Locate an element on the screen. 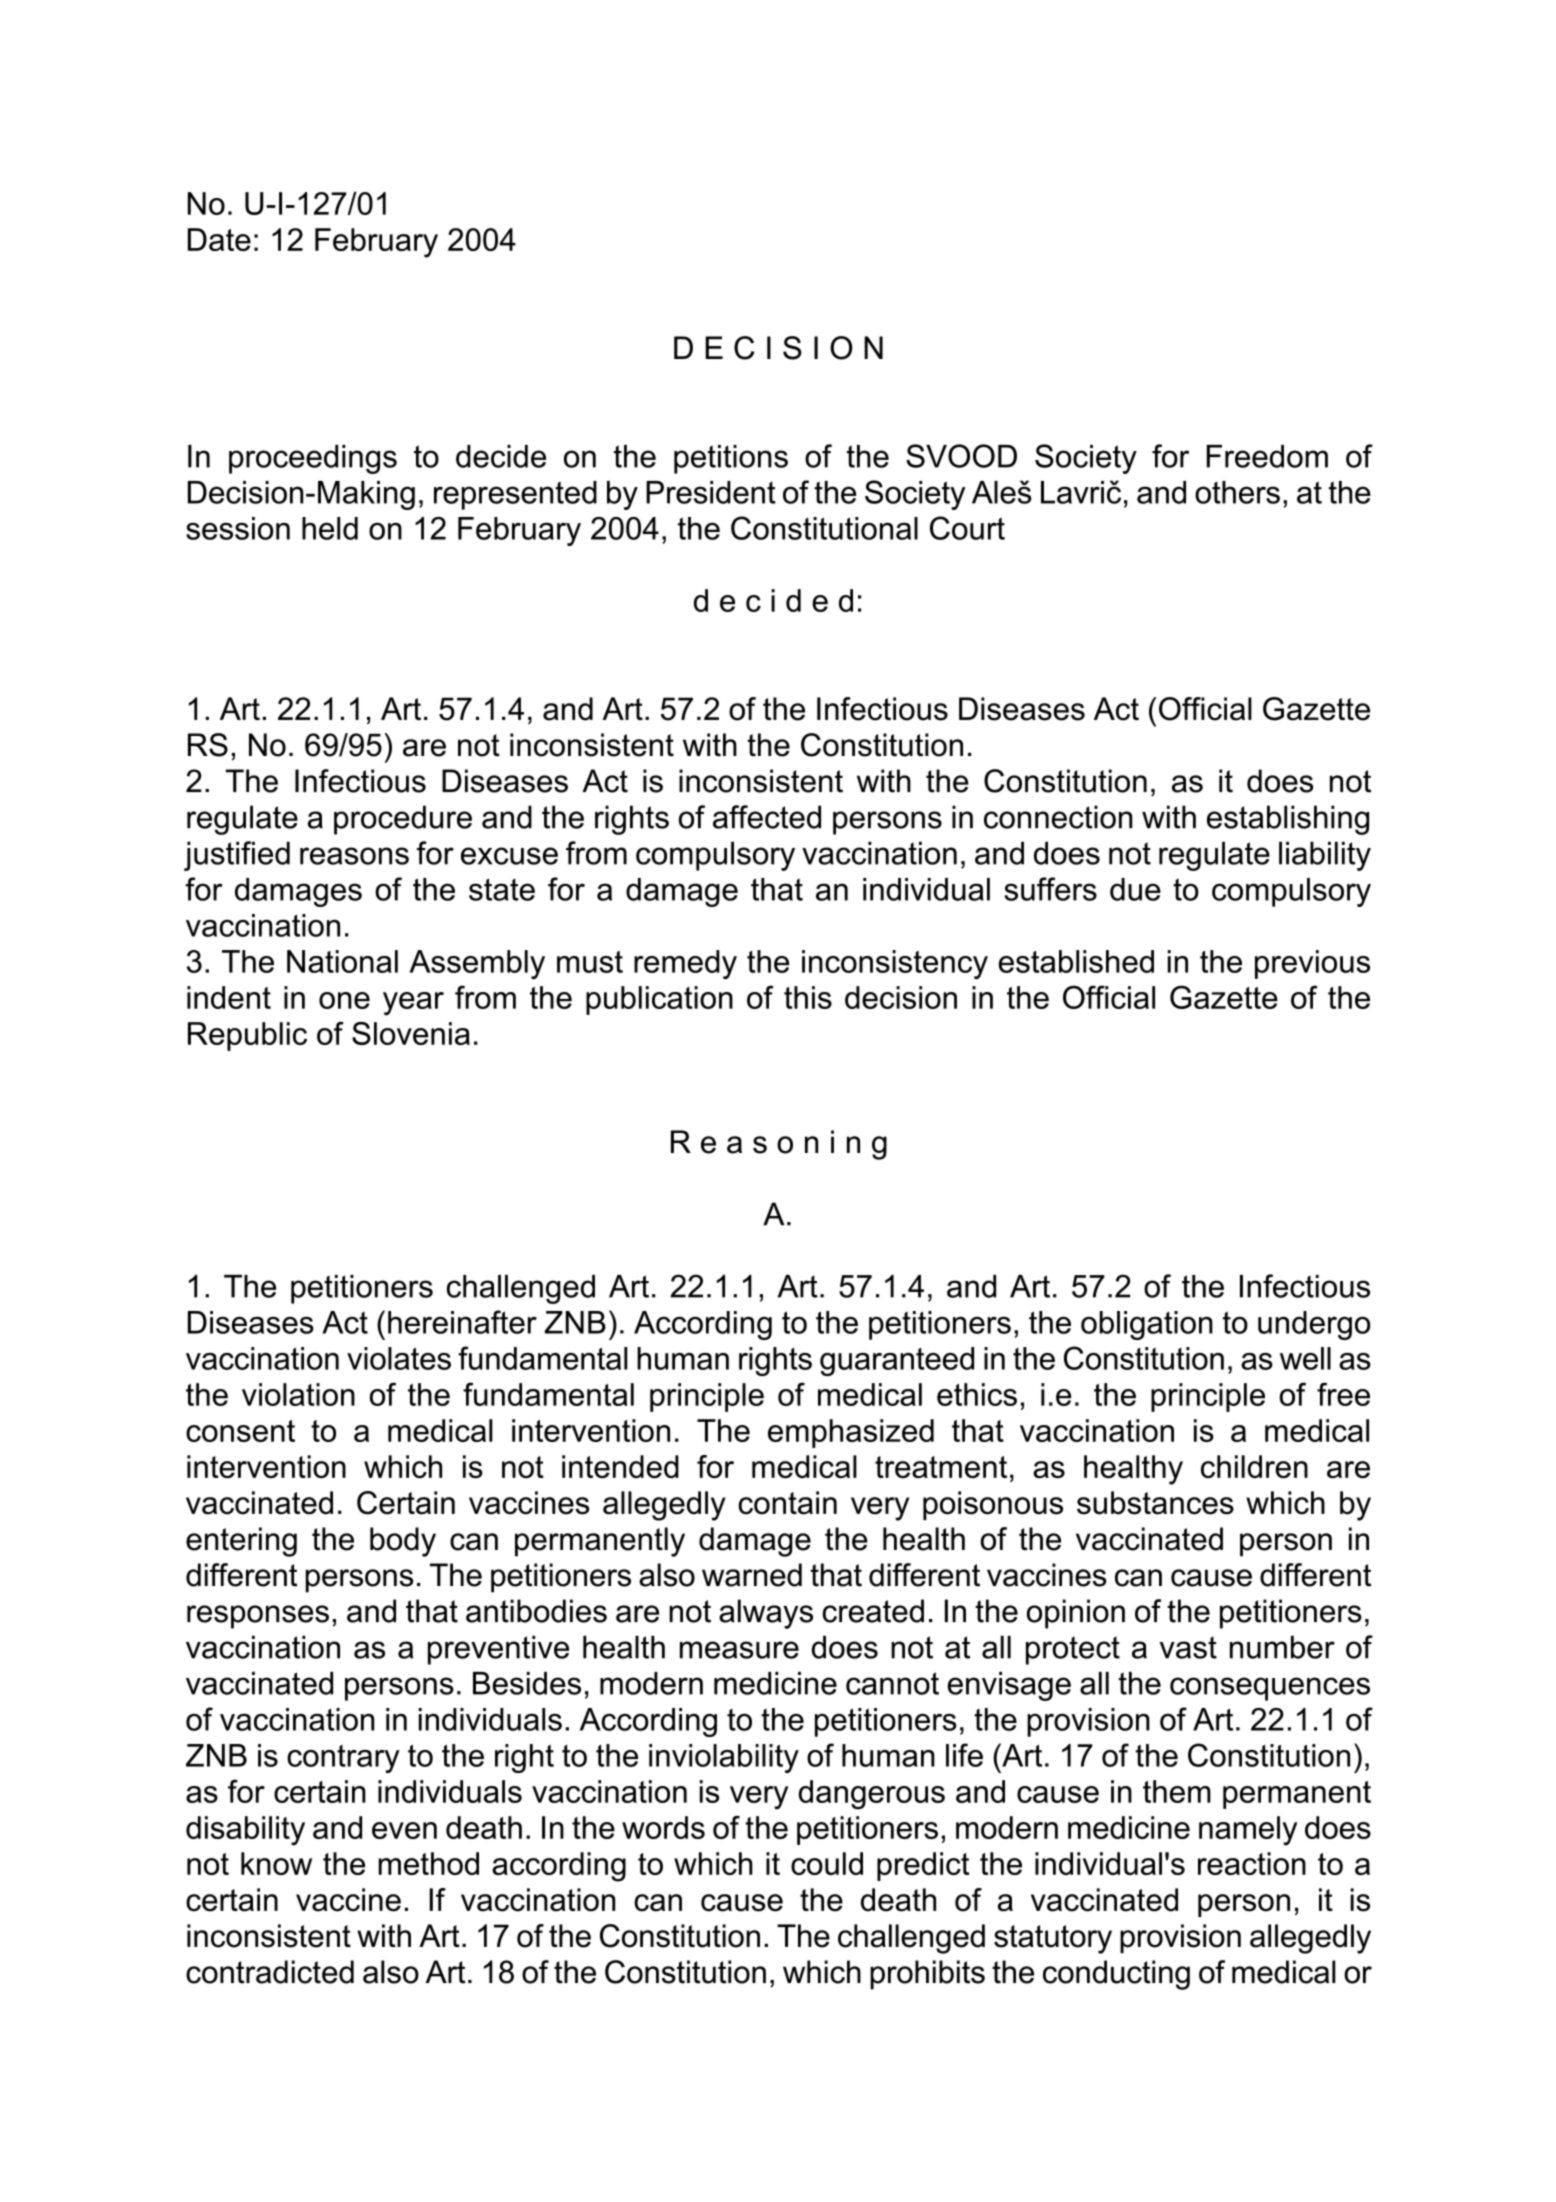  reasons is located at coordinates (354, 856).
